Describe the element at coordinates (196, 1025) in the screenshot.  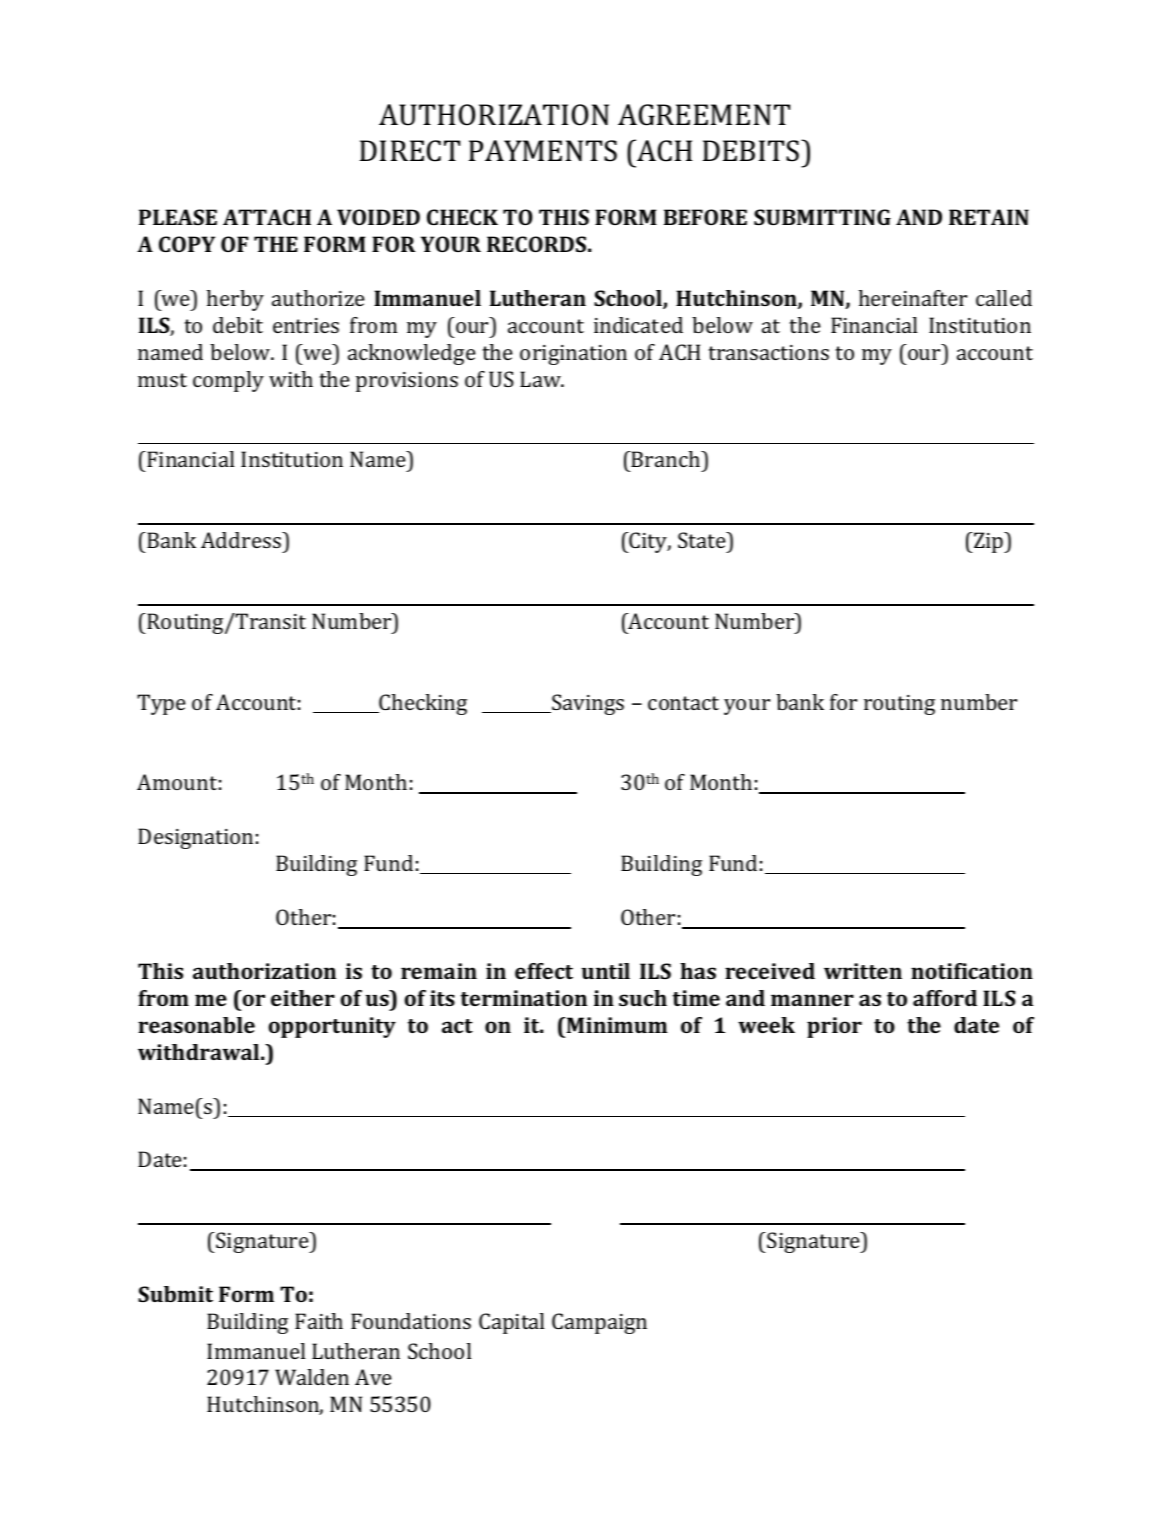
I see `reasonable` at that location.
